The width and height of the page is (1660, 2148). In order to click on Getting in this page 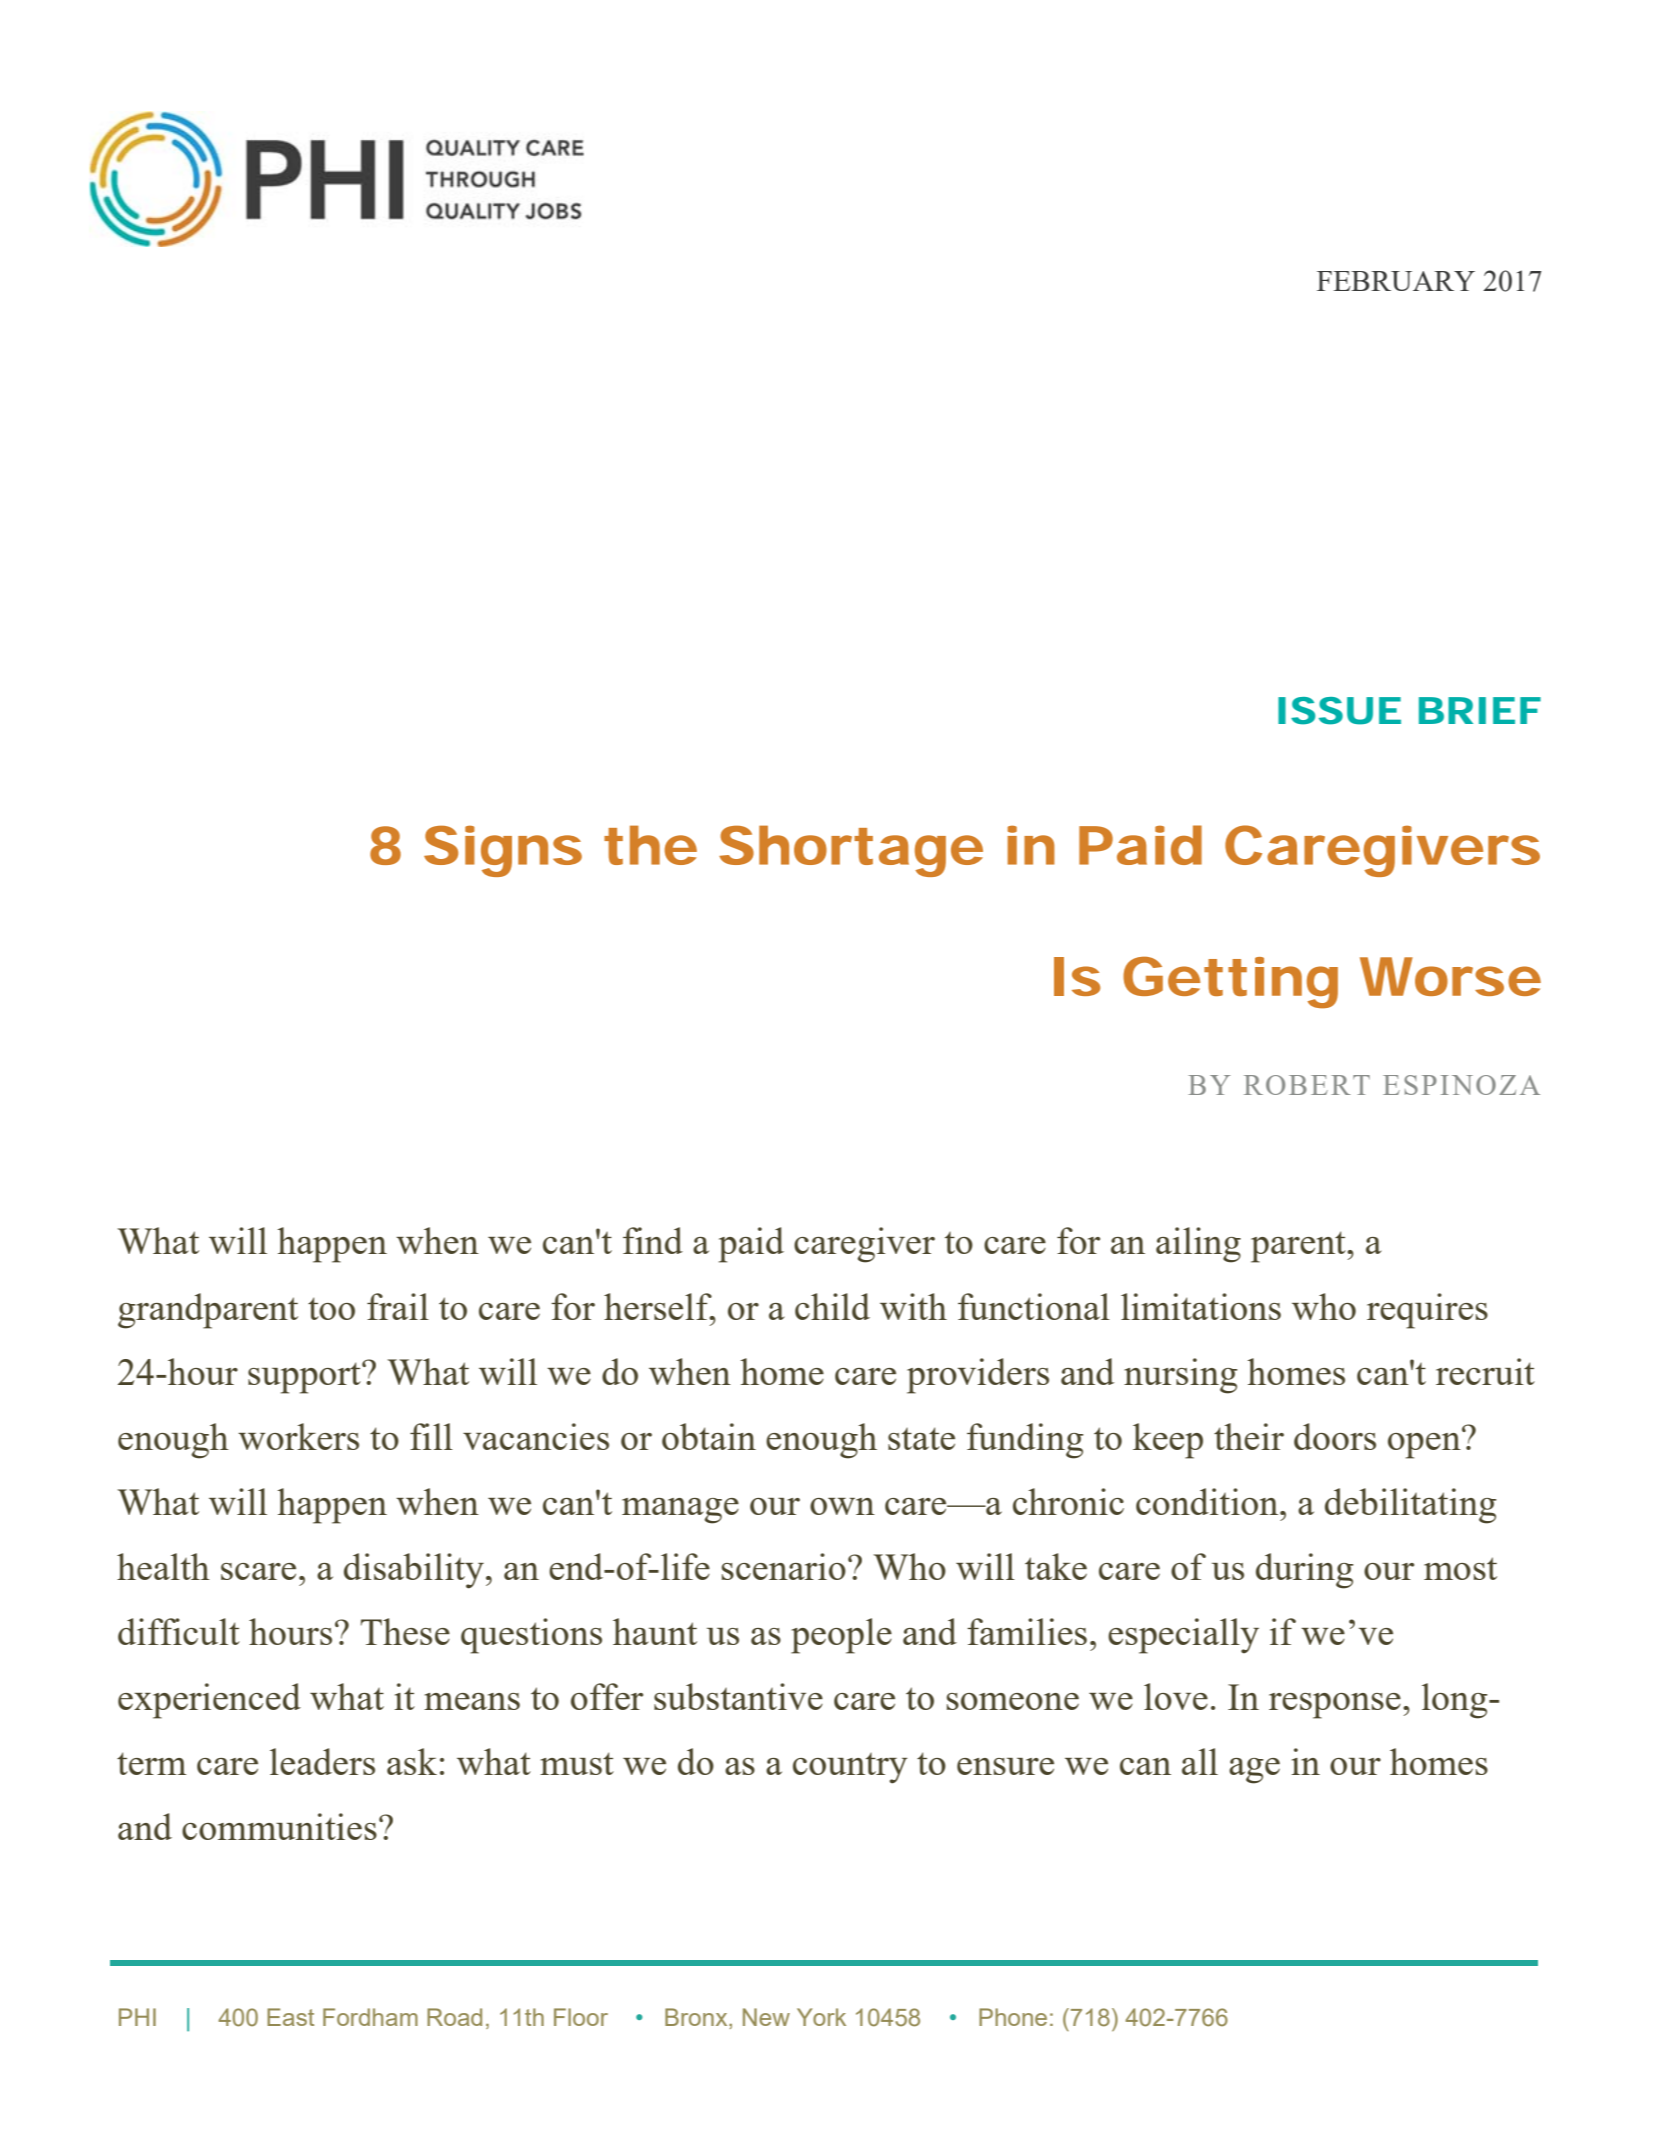, I will do `click(1230, 982)`.
